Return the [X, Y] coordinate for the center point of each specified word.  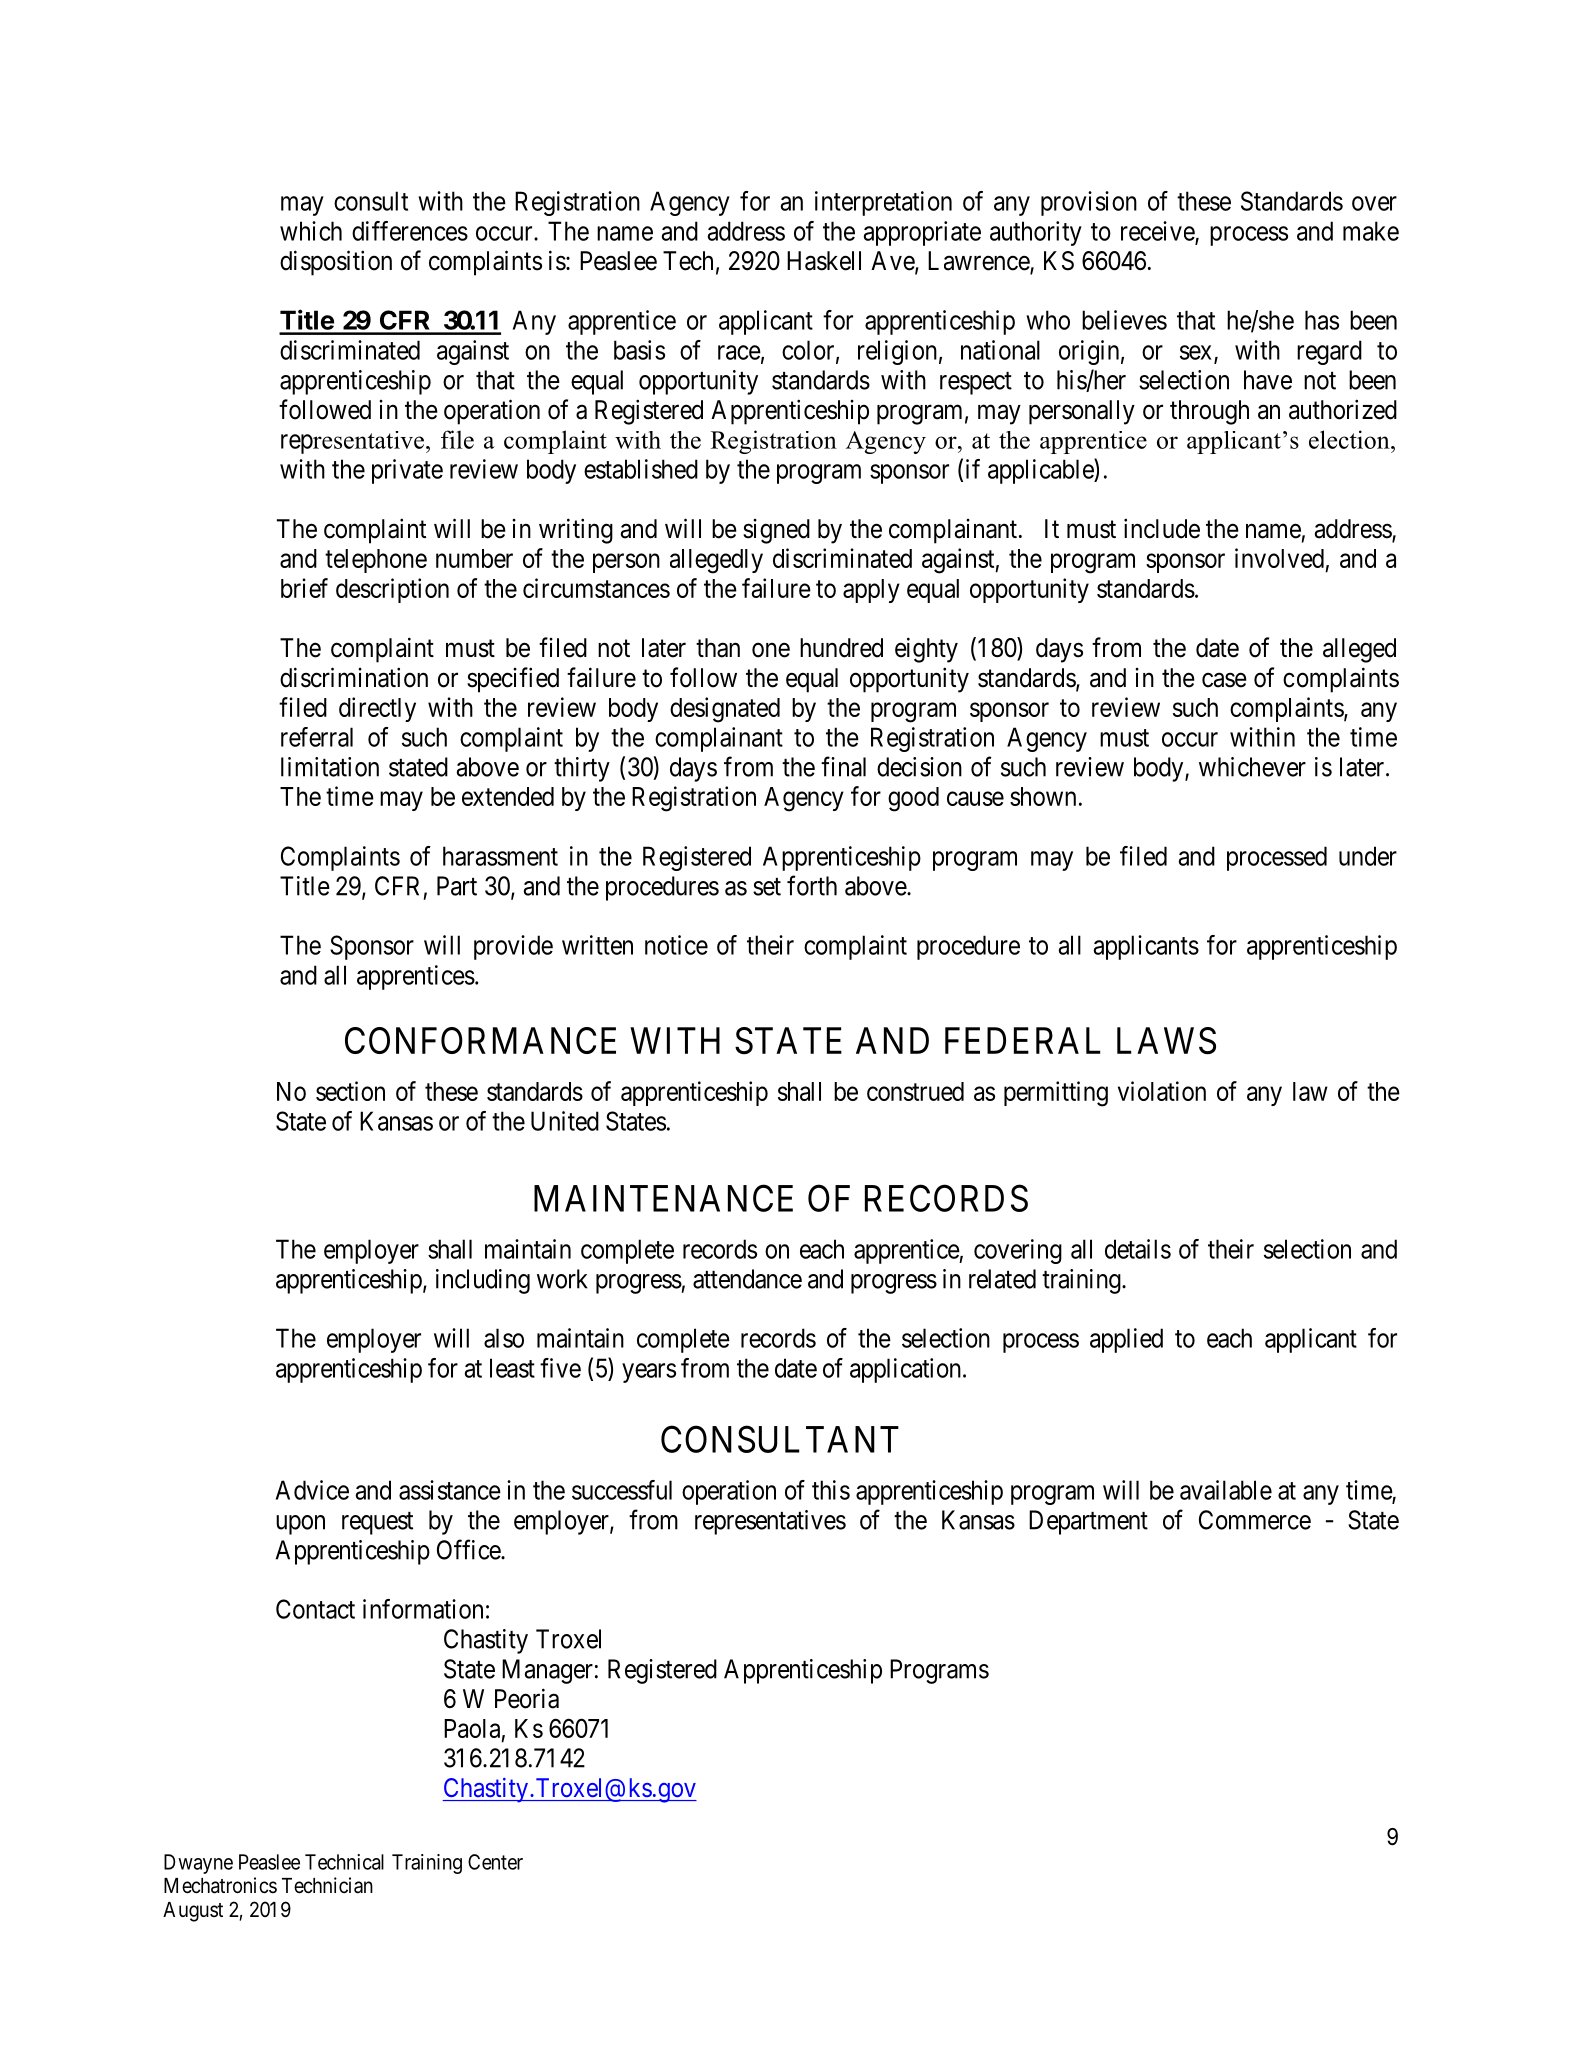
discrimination [354, 677]
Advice [312, 1490]
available [1226, 1490]
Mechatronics [220, 1885]
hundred [841, 648]
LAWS [1166, 1041]
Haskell [824, 261]
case [1224, 680]
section [350, 1091]
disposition [336, 263]
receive [1158, 232]
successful [622, 1490]
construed [915, 1091]
